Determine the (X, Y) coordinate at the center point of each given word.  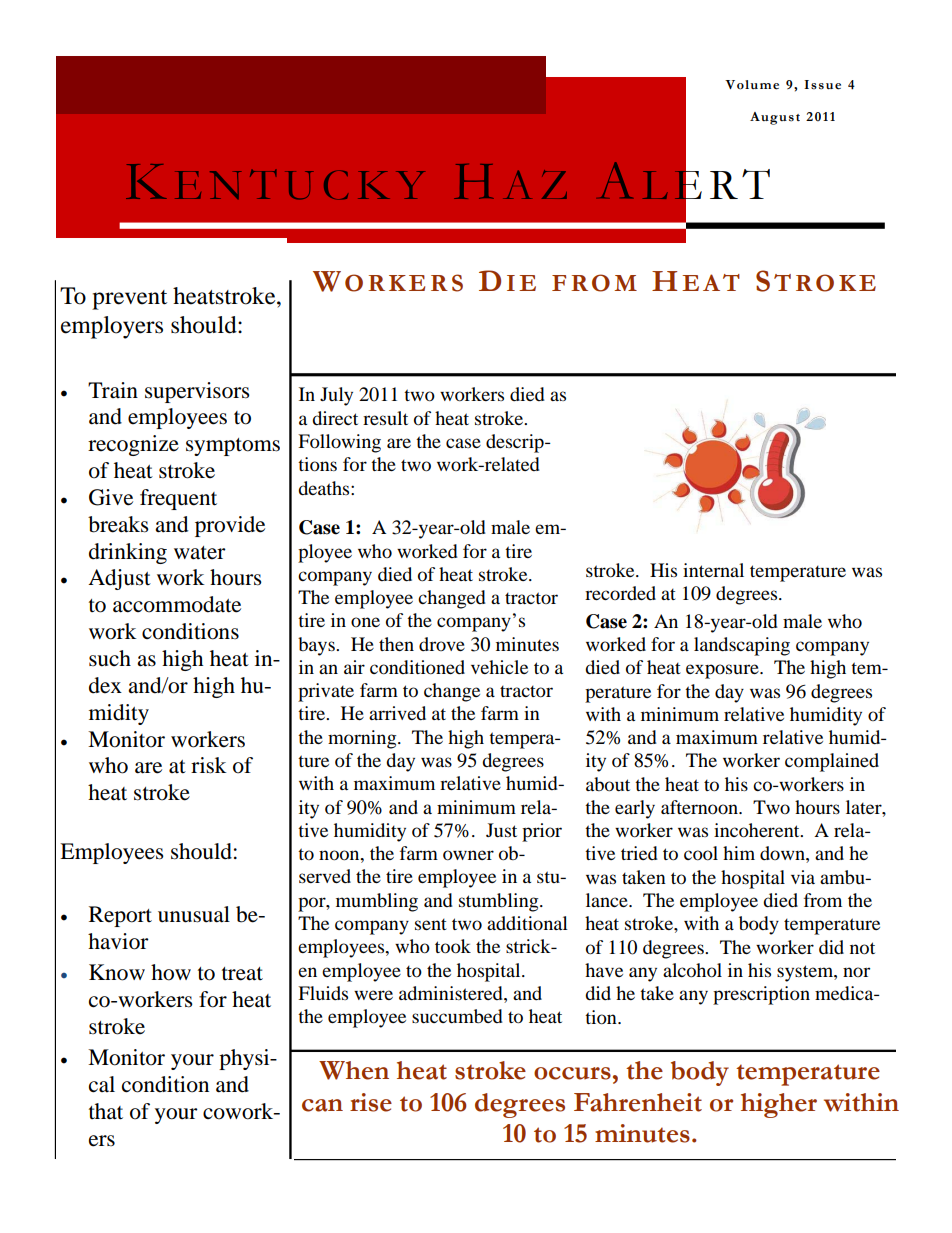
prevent (129, 300)
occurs (572, 1073)
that (106, 1111)
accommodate (177, 604)
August (775, 118)
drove (442, 644)
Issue (822, 85)
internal (713, 570)
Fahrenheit (638, 1102)
